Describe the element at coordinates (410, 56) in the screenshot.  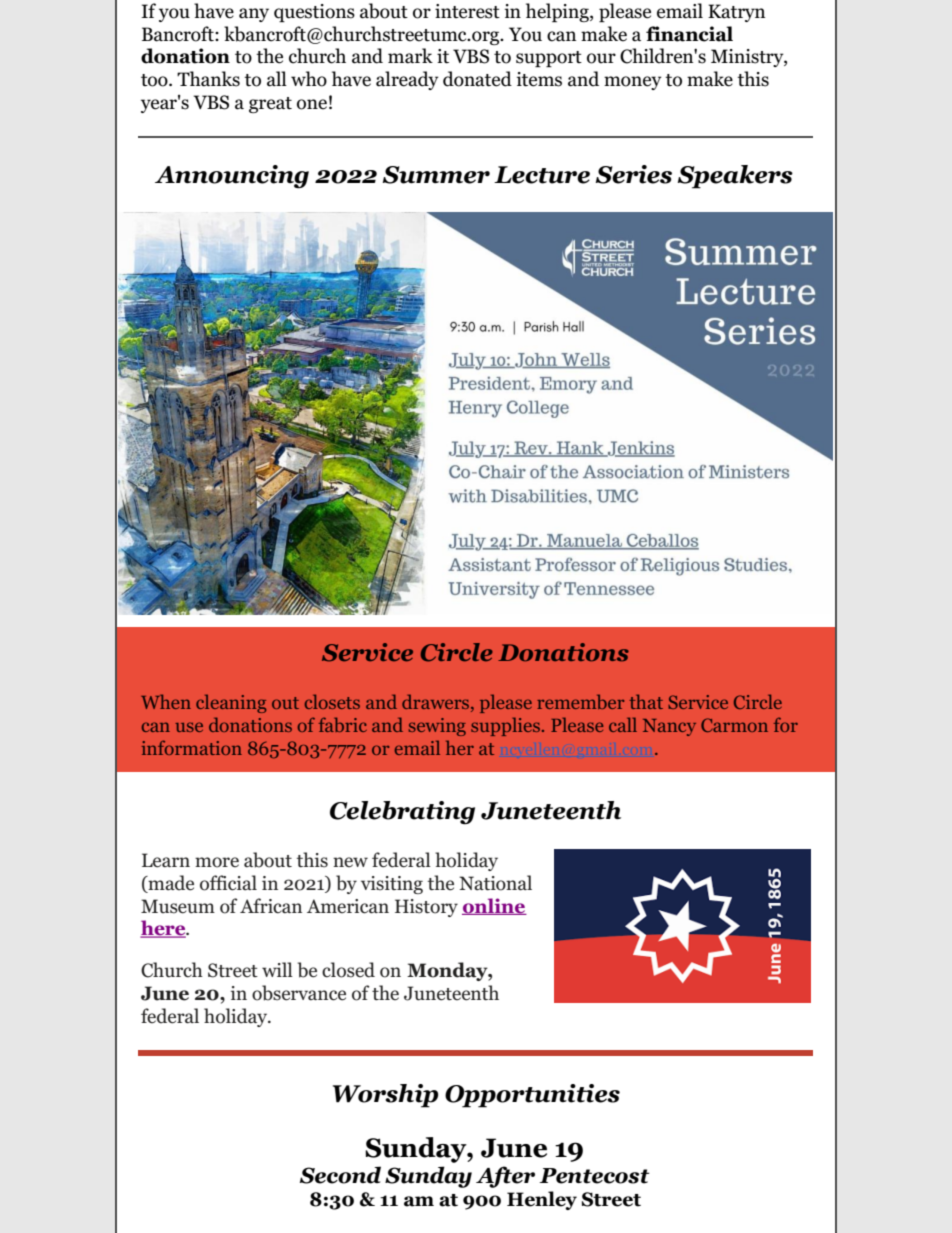
I see `mark` at that location.
